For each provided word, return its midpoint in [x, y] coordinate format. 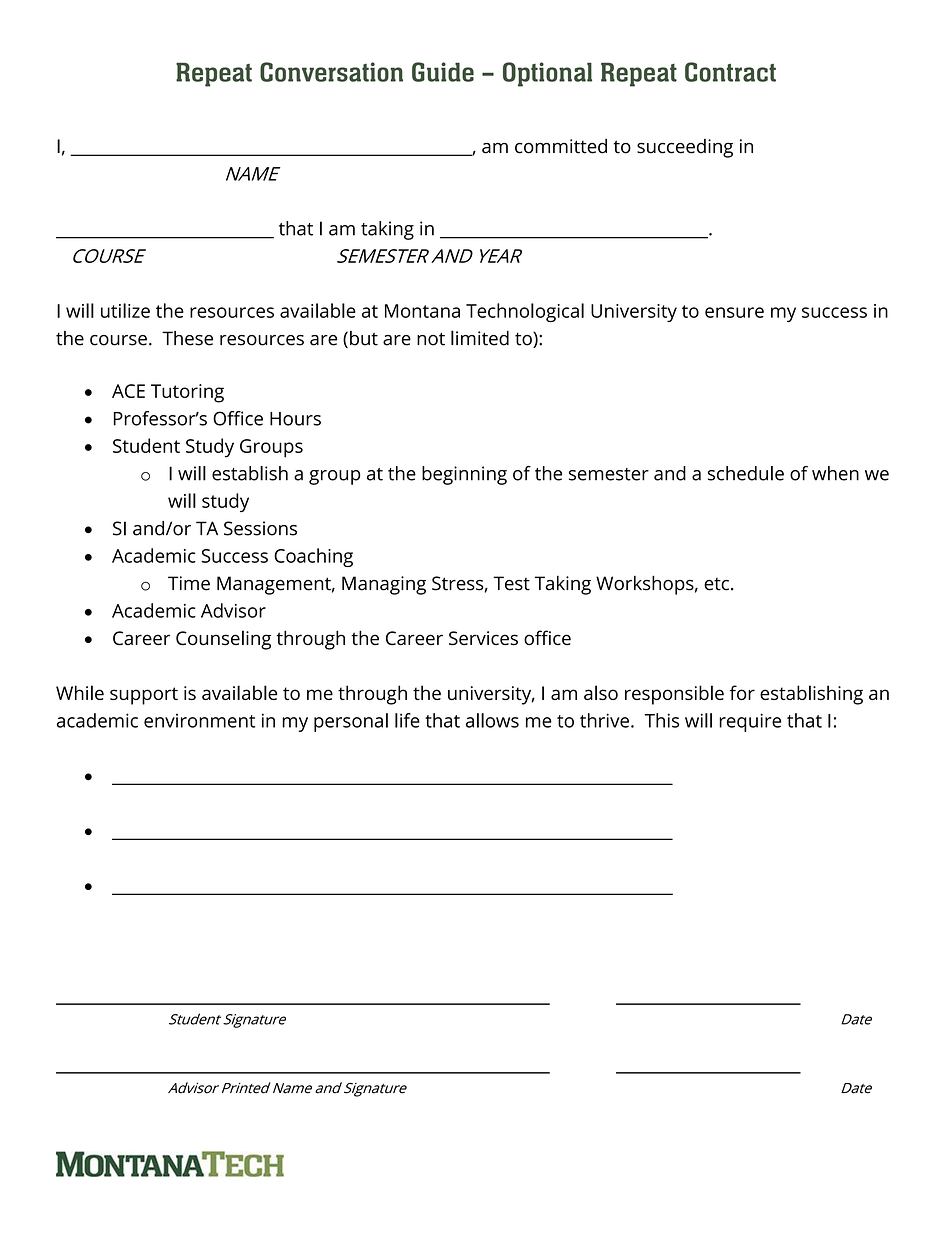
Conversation [331, 72]
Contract [730, 72]
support [144, 696]
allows [492, 720]
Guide [443, 72]
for [742, 692]
